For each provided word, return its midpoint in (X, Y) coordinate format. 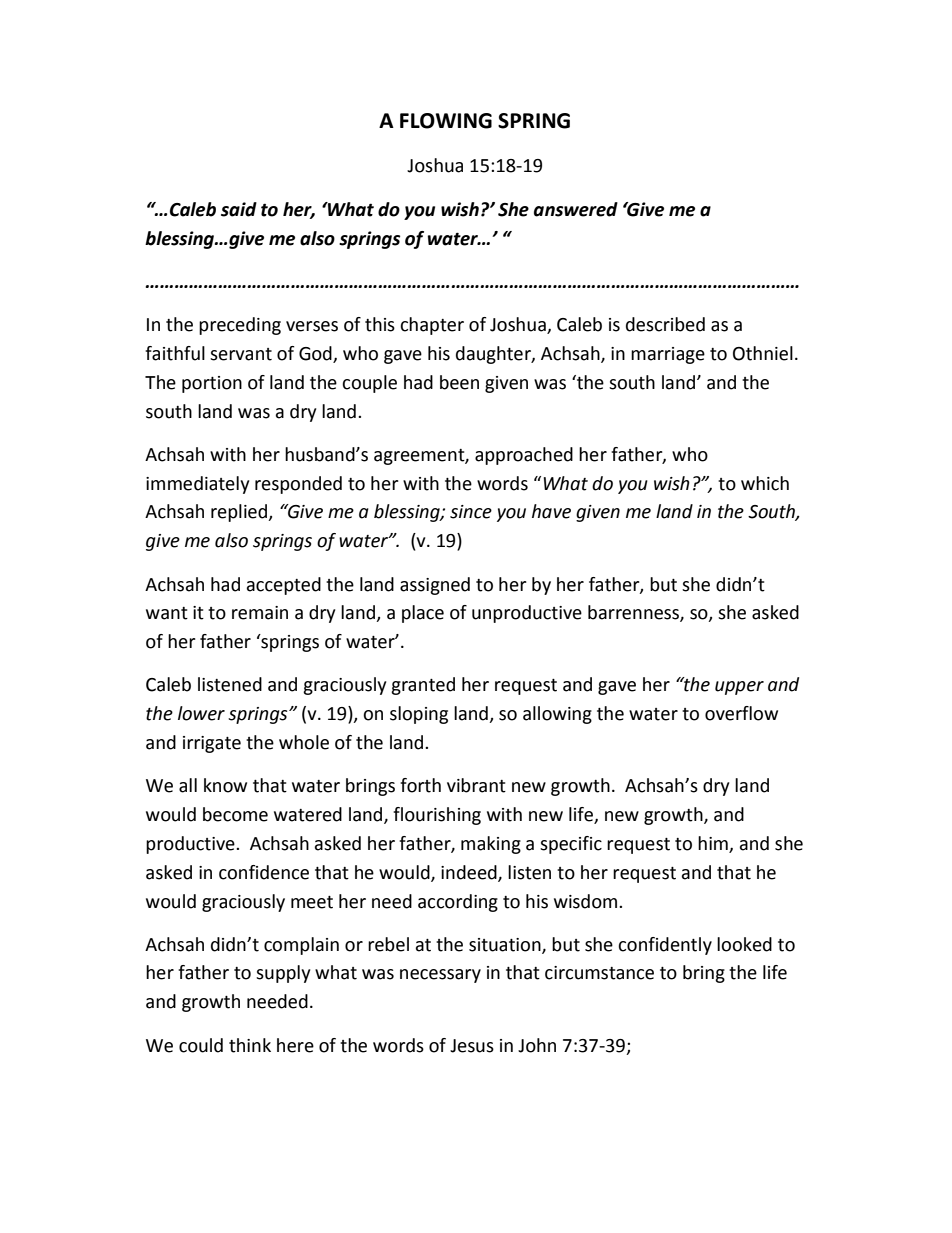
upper (739, 688)
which (765, 483)
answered (576, 209)
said (239, 209)
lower (201, 713)
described (665, 324)
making (491, 845)
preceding (240, 326)
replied (240, 513)
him (713, 843)
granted (423, 686)
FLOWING (446, 121)
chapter (432, 326)
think (250, 1045)
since (471, 512)
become (235, 814)
